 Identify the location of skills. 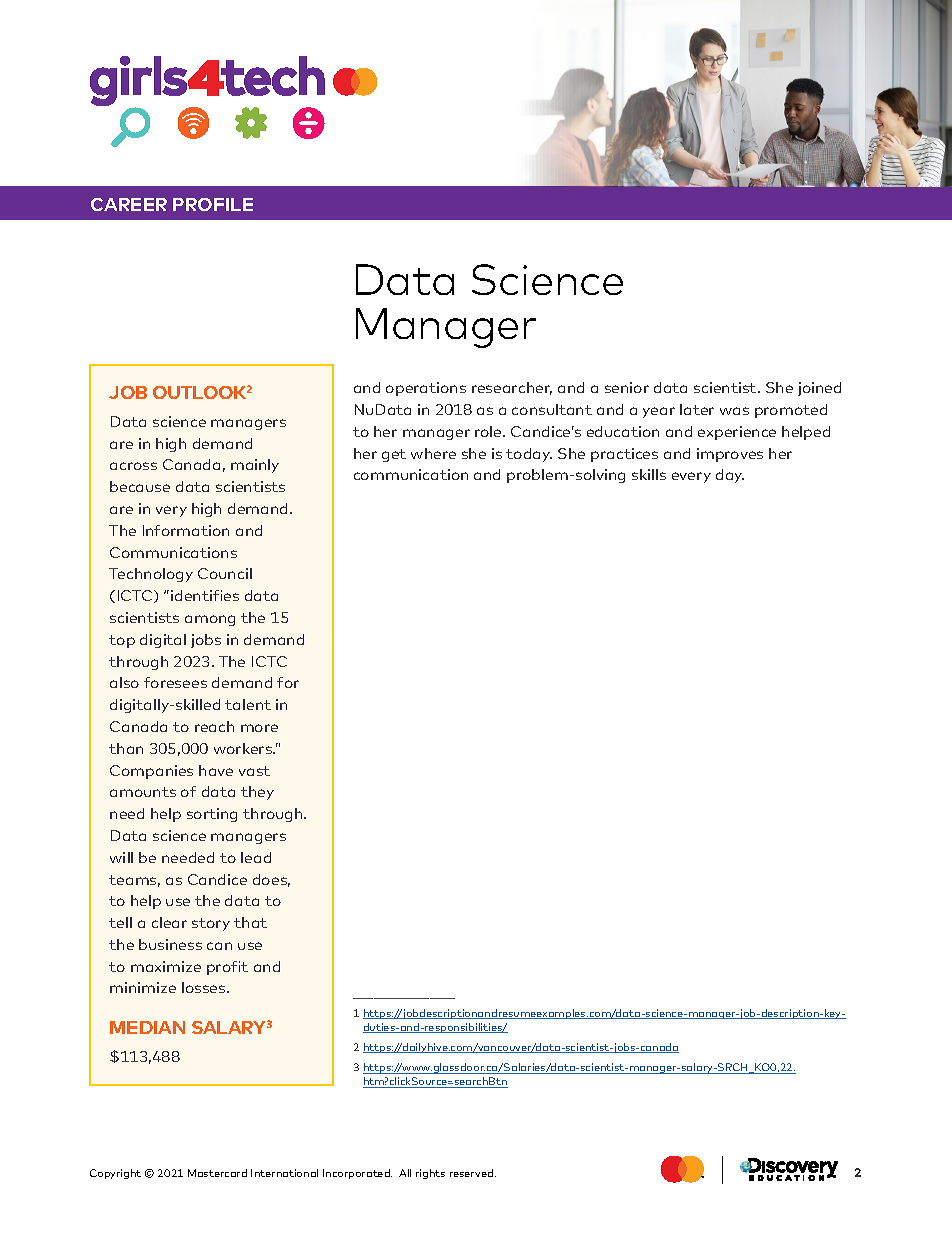
(649, 474).
